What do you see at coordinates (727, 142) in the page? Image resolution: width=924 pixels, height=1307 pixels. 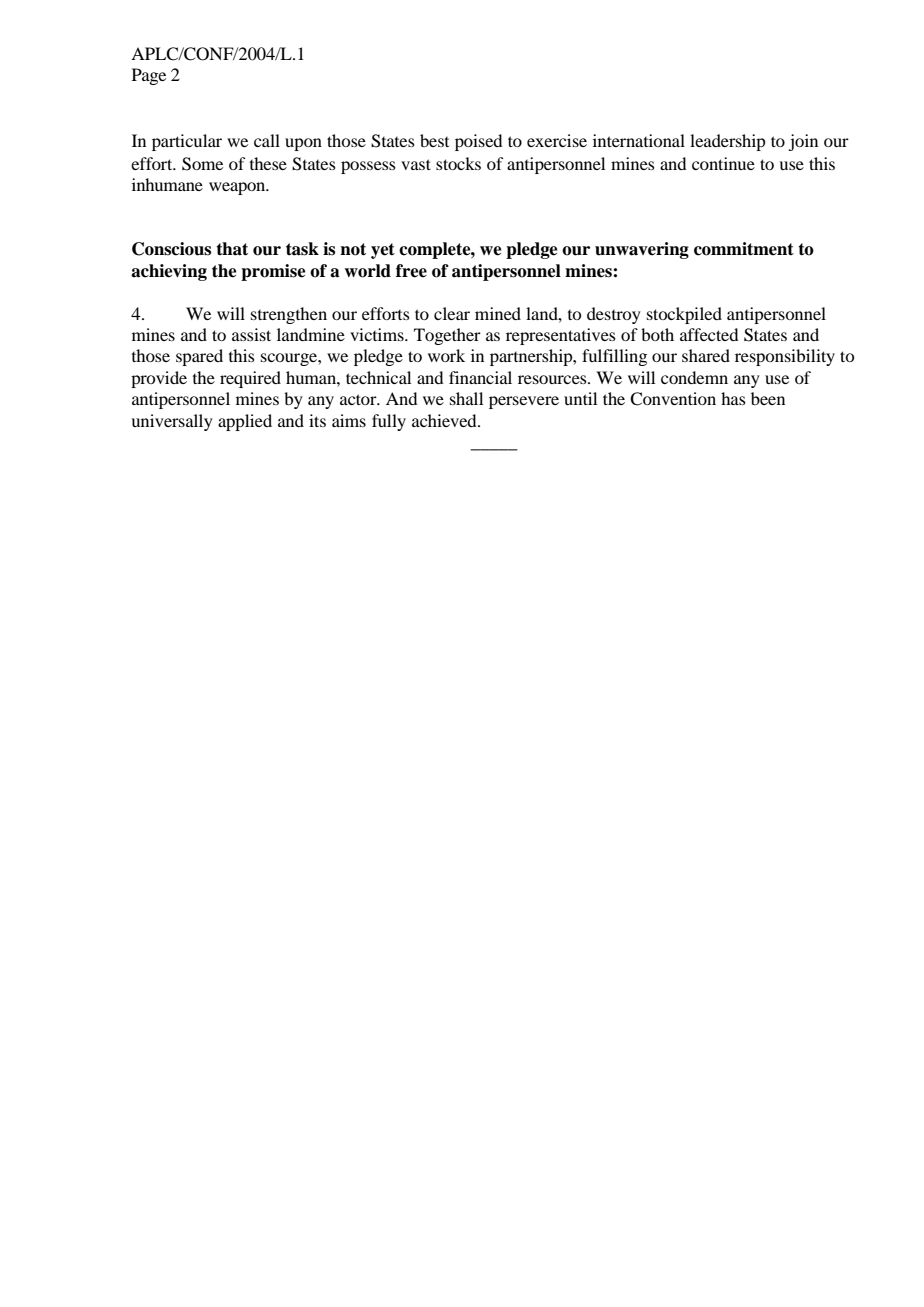 I see `leadership` at bounding box center [727, 142].
